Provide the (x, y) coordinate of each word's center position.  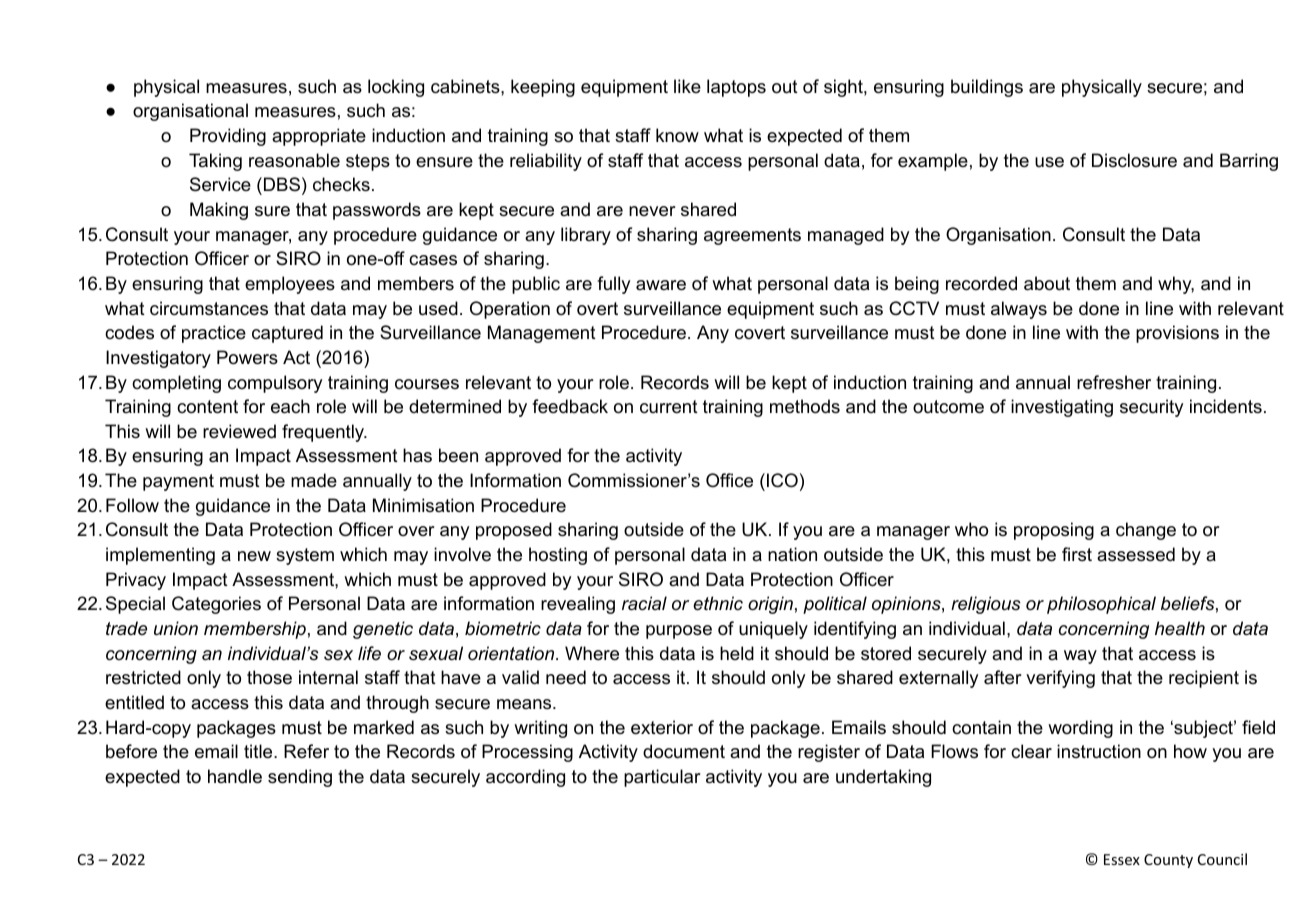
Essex (1122, 859)
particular (662, 778)
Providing (228, 137)
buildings (987, 88)
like (687, 86)
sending (300, 778)
